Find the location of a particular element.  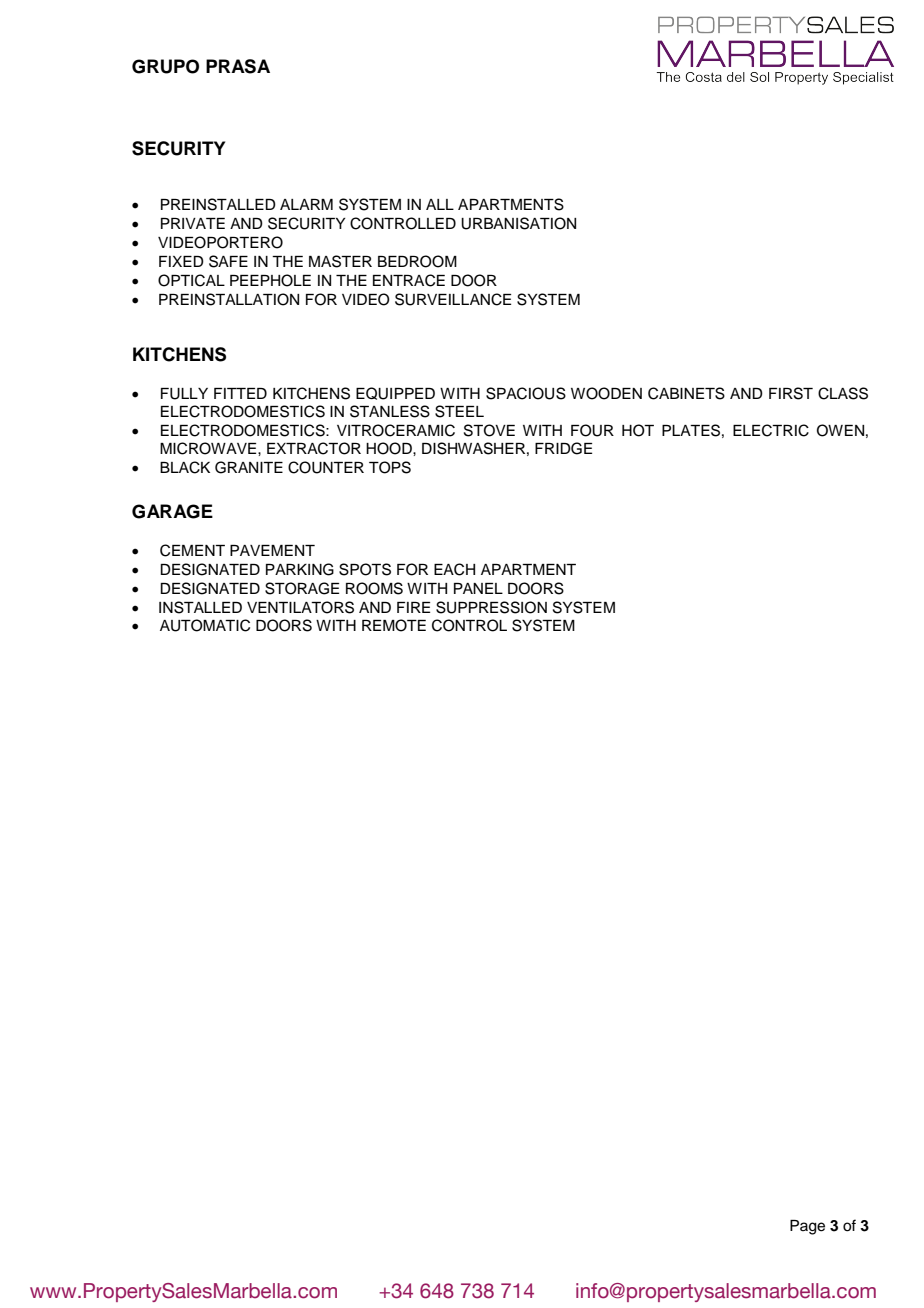

SPACIOUS is located at coordinates (526, 393).
